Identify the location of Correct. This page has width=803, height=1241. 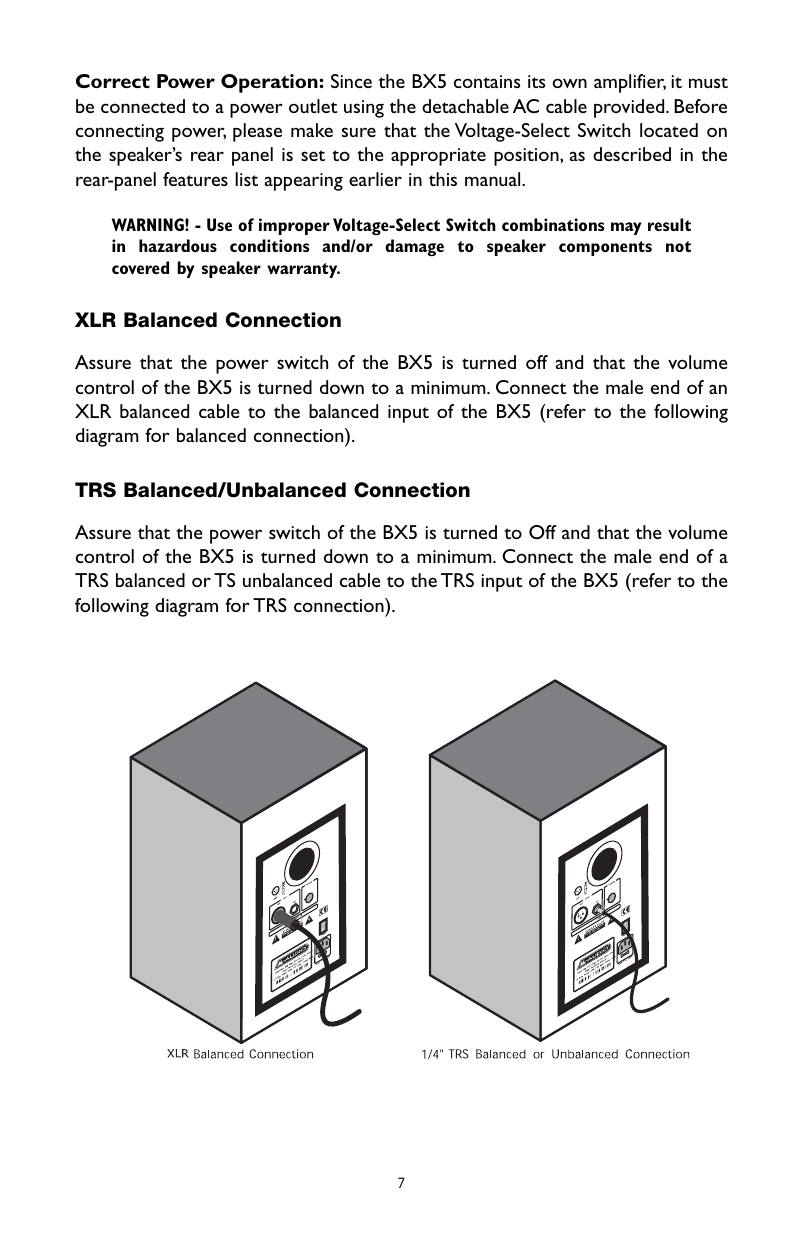
(113, 81).
